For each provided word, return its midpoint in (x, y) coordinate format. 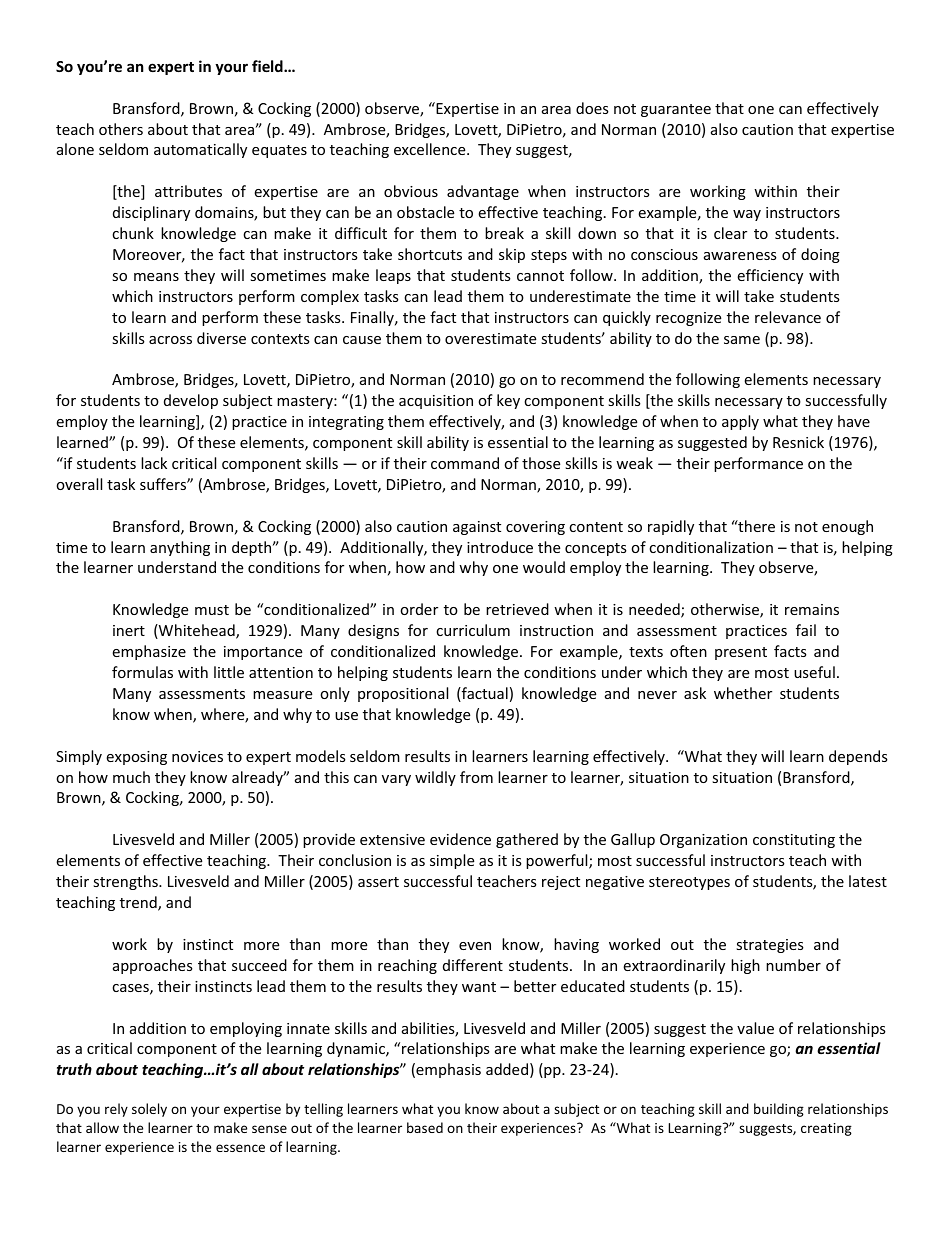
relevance (788, 317)
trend (139, 903)
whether (743, 693)
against (477, 528)
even (475, 946)
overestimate (490, 338)
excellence (431, 149)
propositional (403, 694)
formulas (142, 672)
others (121, 129)
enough (847, 527)
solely (149, 1110)
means (156, 277)
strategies (770, 946)
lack (154, 463)
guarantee (676, 110)
